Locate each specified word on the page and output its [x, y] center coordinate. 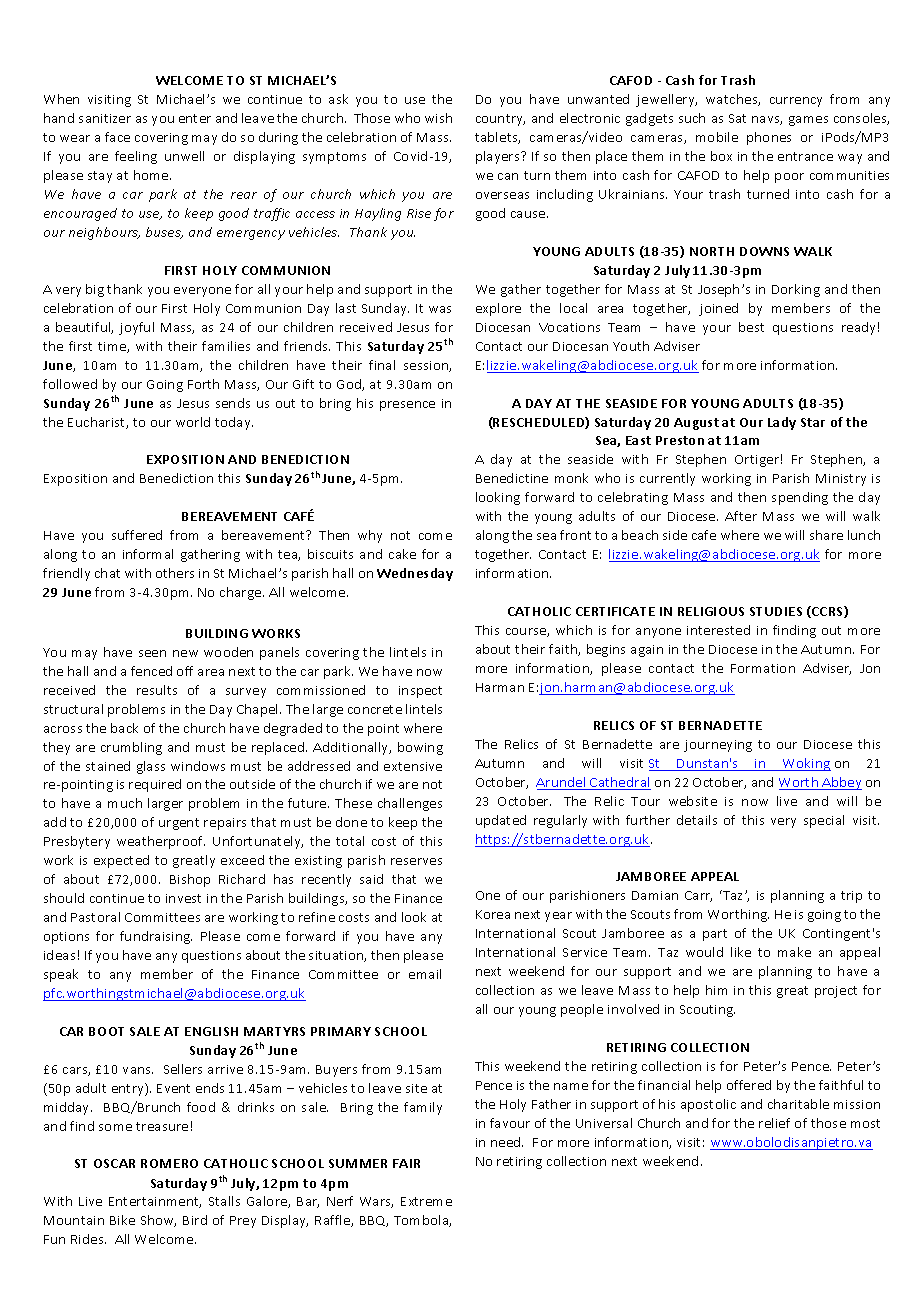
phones [769, 138]
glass [151, 767]
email [425, 974]
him [716, 990]
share [826, 535]
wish [438, 118]
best [751, 327]
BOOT [106, 1031]
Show [158, 1221]
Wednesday [415, 574]
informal [148, 554]
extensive [413, 766]
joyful [136, 328]
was [440, 309]
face [117, 137]
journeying [718, 746]
